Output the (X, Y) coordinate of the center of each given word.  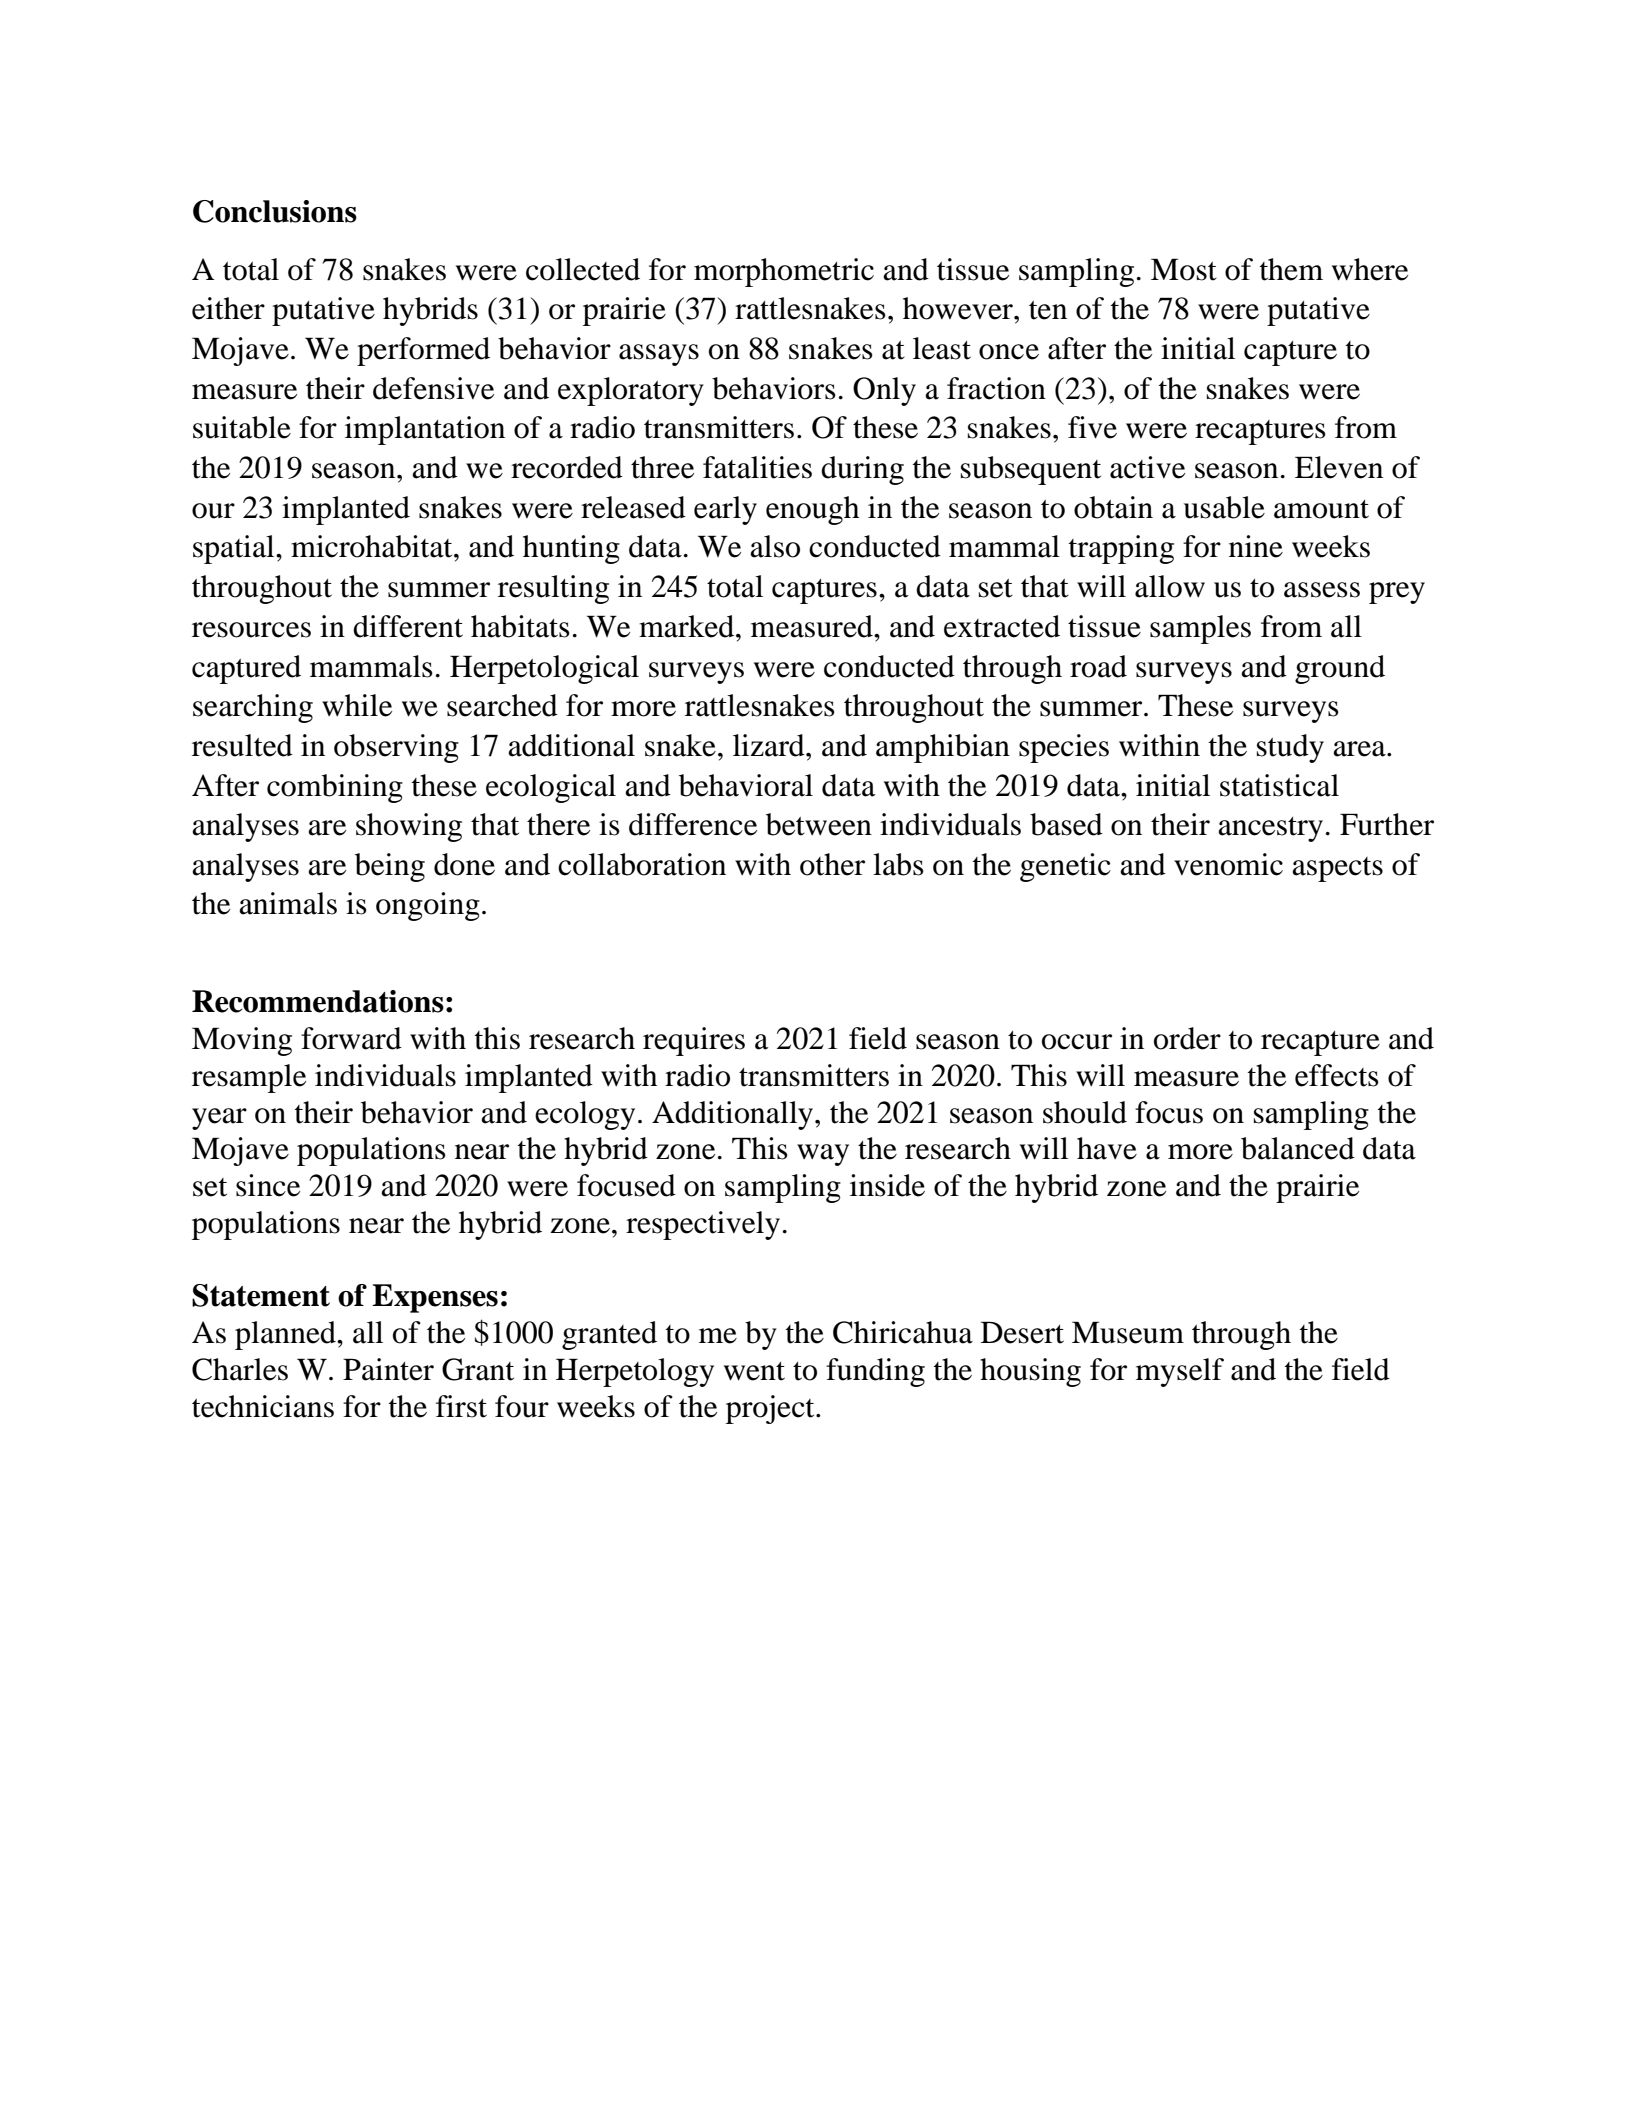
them (1291, 269)
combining (335, 788)
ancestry (1270, 829)
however (959, 308)
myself (1180, 1372)
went (754, 1371)
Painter (388, 1369)
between (819, 824)
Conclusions (275, 211)
